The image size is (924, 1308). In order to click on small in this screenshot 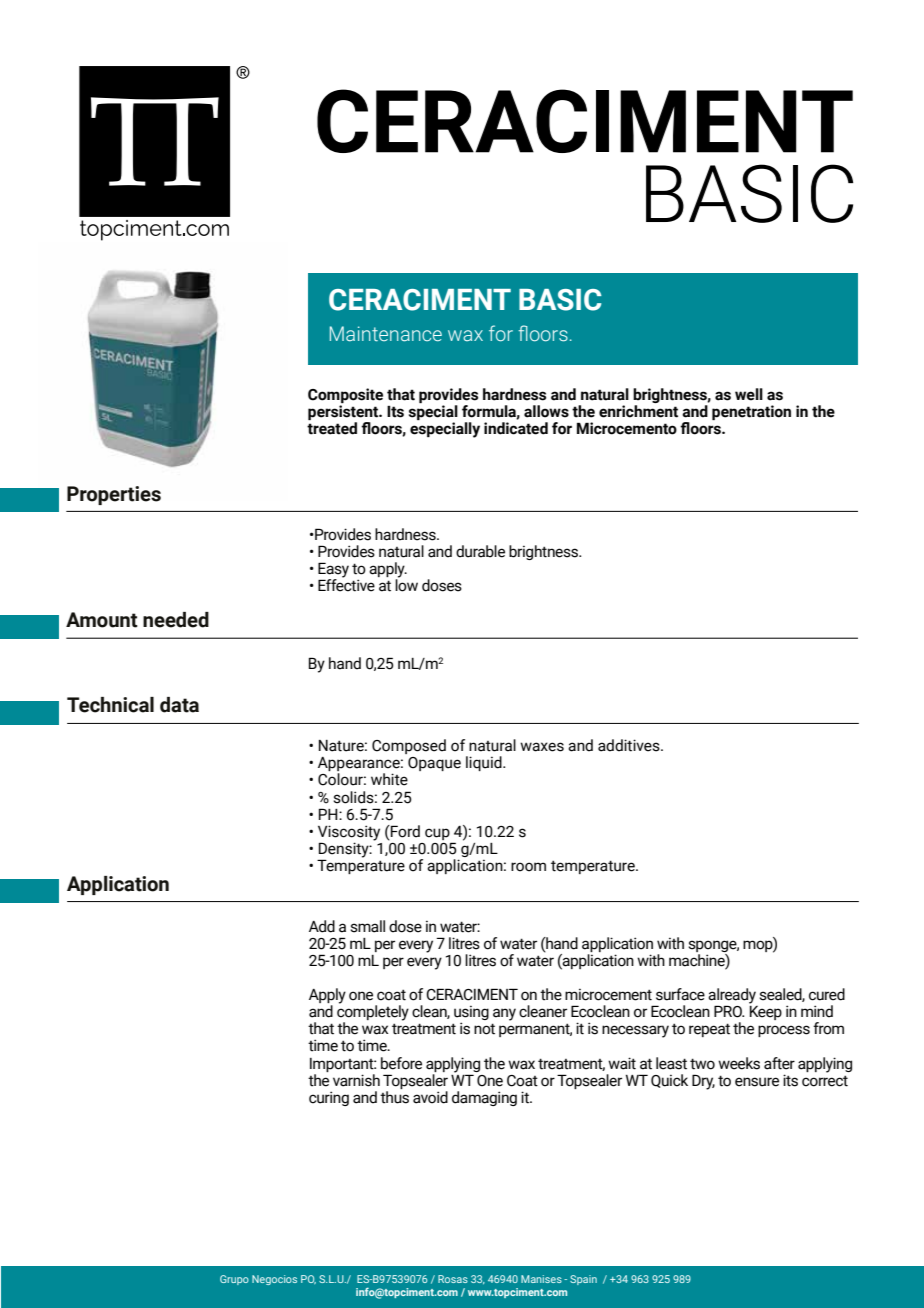, I will do `click(367, 926)`.
